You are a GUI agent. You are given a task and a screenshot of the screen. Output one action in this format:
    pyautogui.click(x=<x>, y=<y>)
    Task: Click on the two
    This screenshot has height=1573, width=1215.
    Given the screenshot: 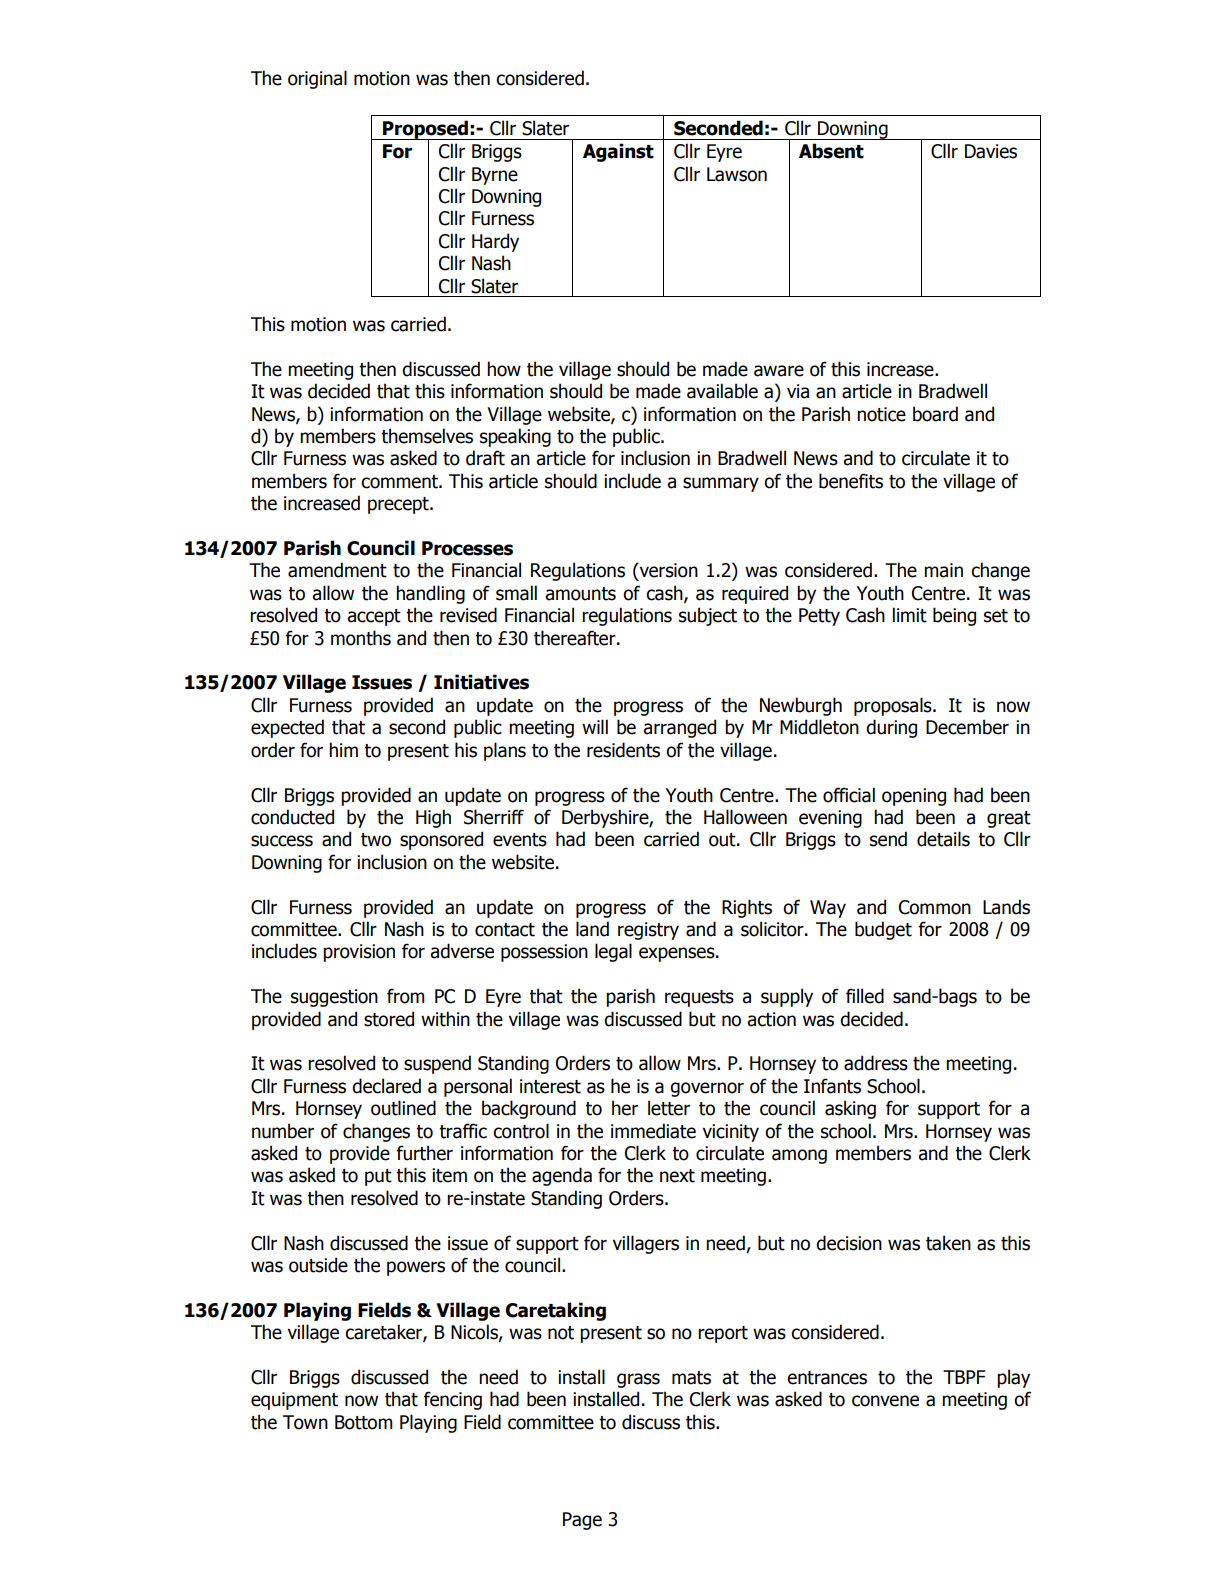 What is the action you would take?
    pyautogui.click(x=376, y=840)
